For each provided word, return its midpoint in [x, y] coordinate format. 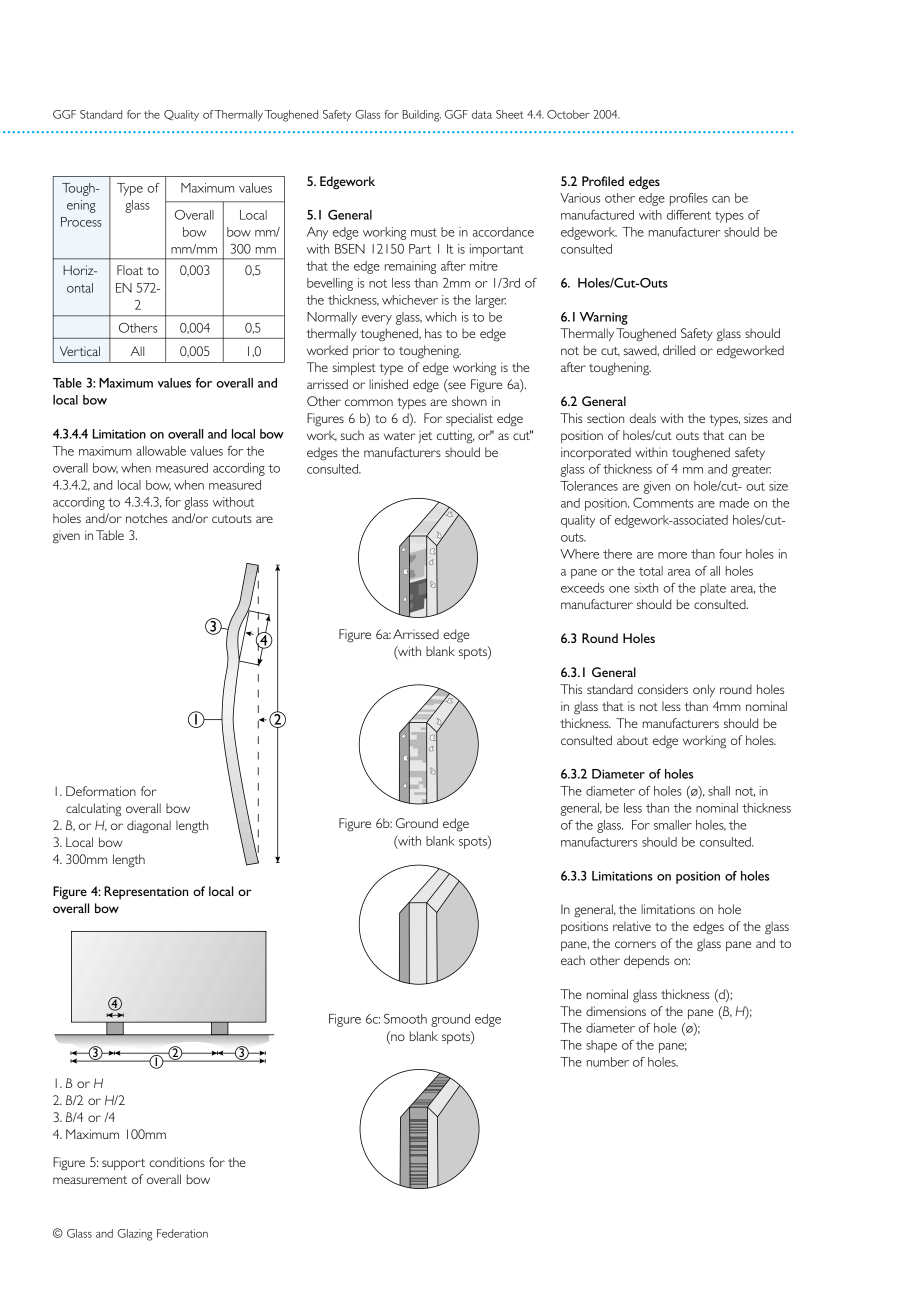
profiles [689, 199]
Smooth [405, 1019]
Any [317, 233]
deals [642, 418]
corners [635, 944]
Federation [182, 1233]
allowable [161, 451]
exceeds [582, 588]
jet [425, 436]
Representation [146, 892]
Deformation [101, 791]
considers [663, 689]
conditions [177, 1162]
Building [421, 116]
